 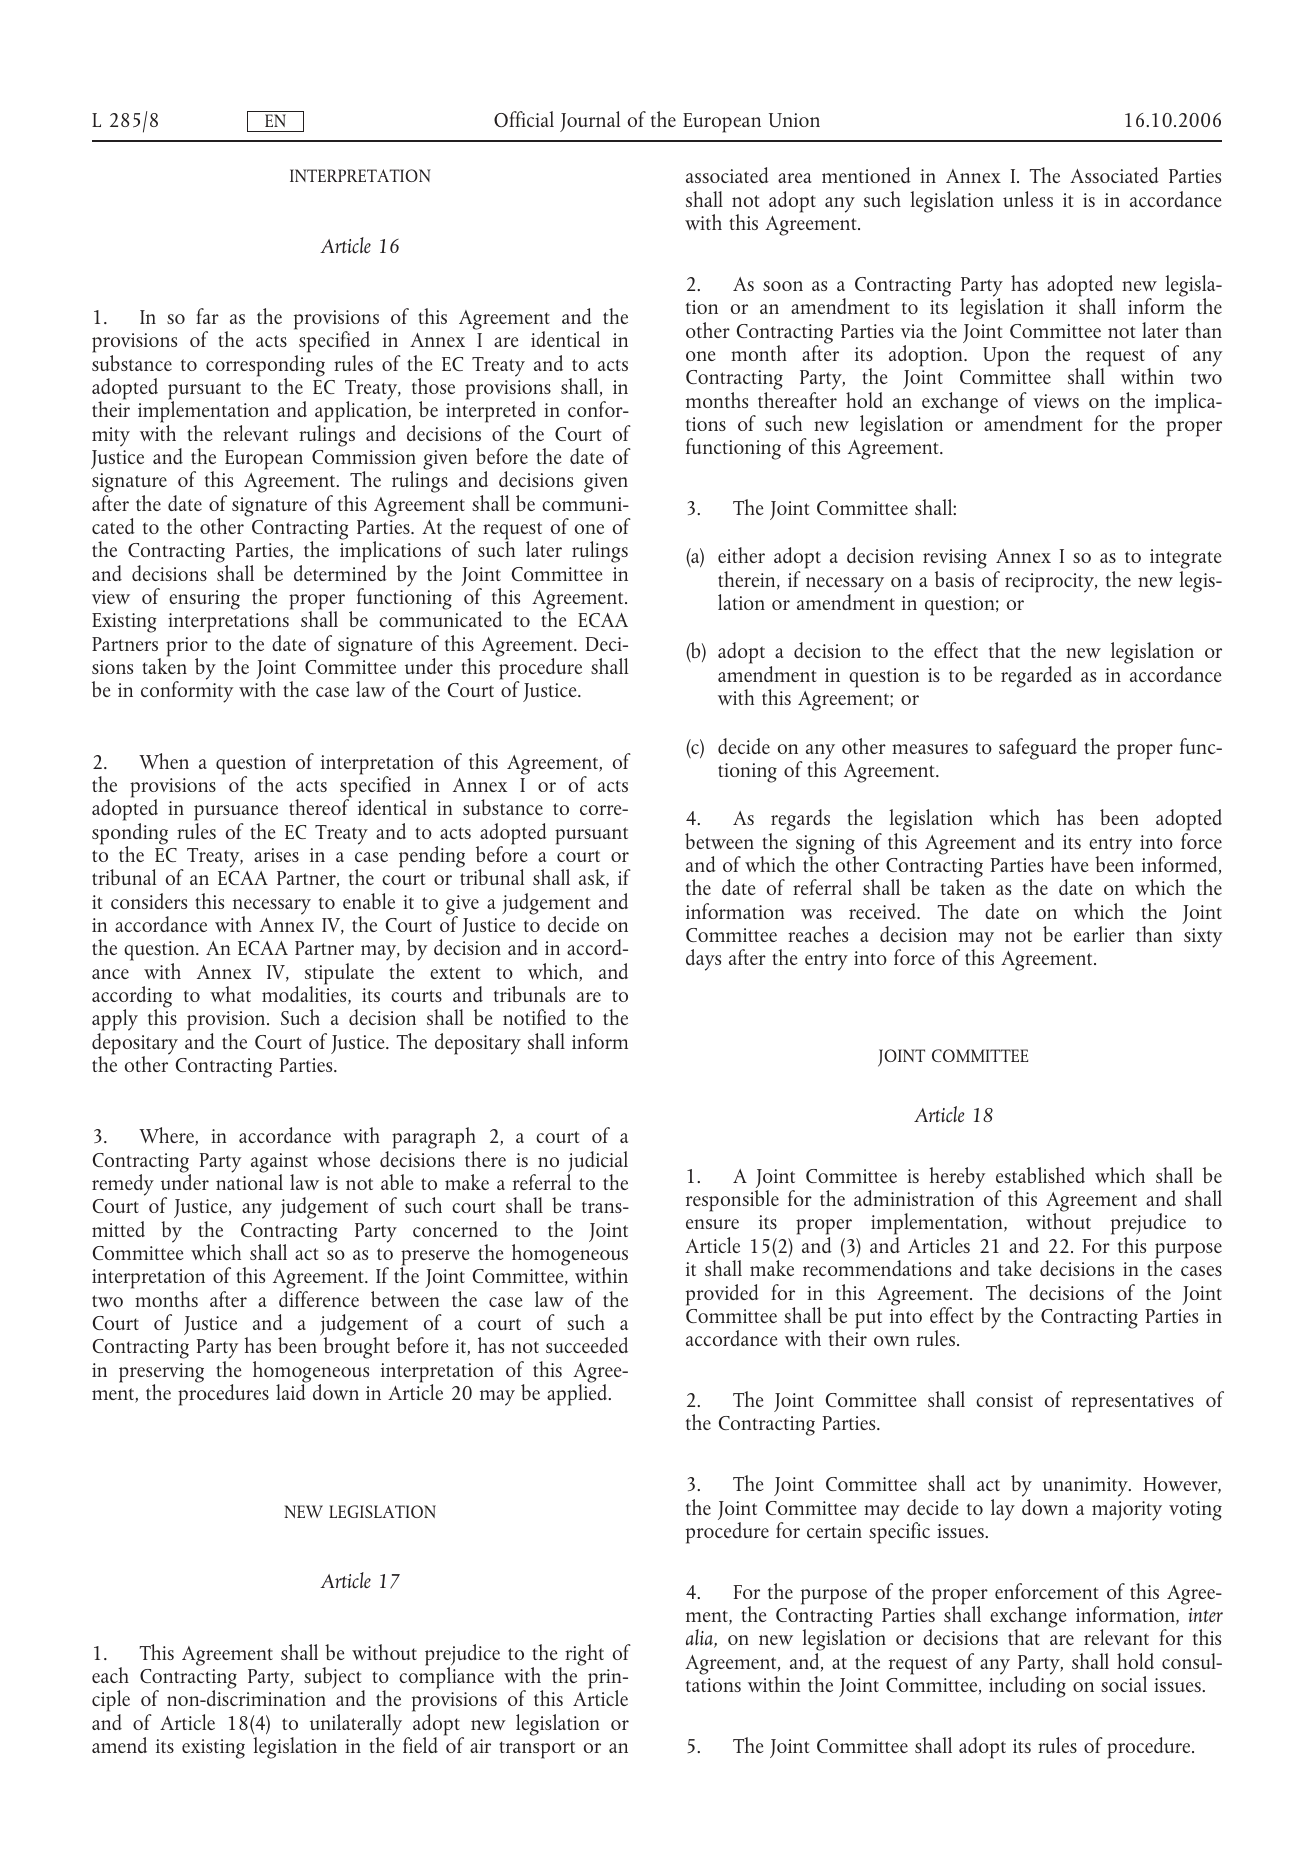 I want to click on either, so click(x=741, y=555).
